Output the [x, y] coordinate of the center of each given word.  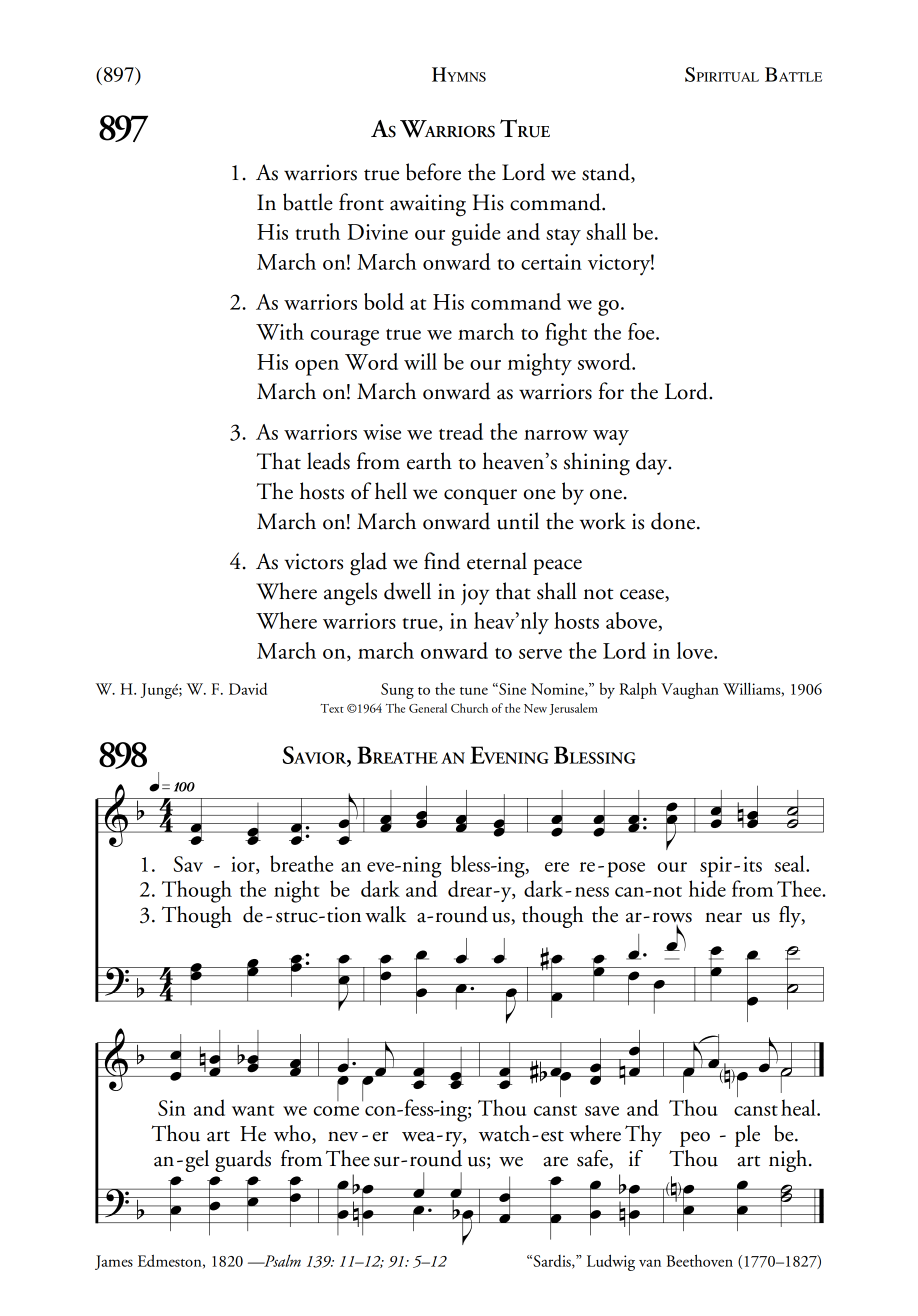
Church [469, 708]
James [114, 1262]
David [248, 689]
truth [318, 231]
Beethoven [700, 1260]
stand [607, 173]
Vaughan [690, 690]
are [555, 1161]
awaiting [428, 205]
